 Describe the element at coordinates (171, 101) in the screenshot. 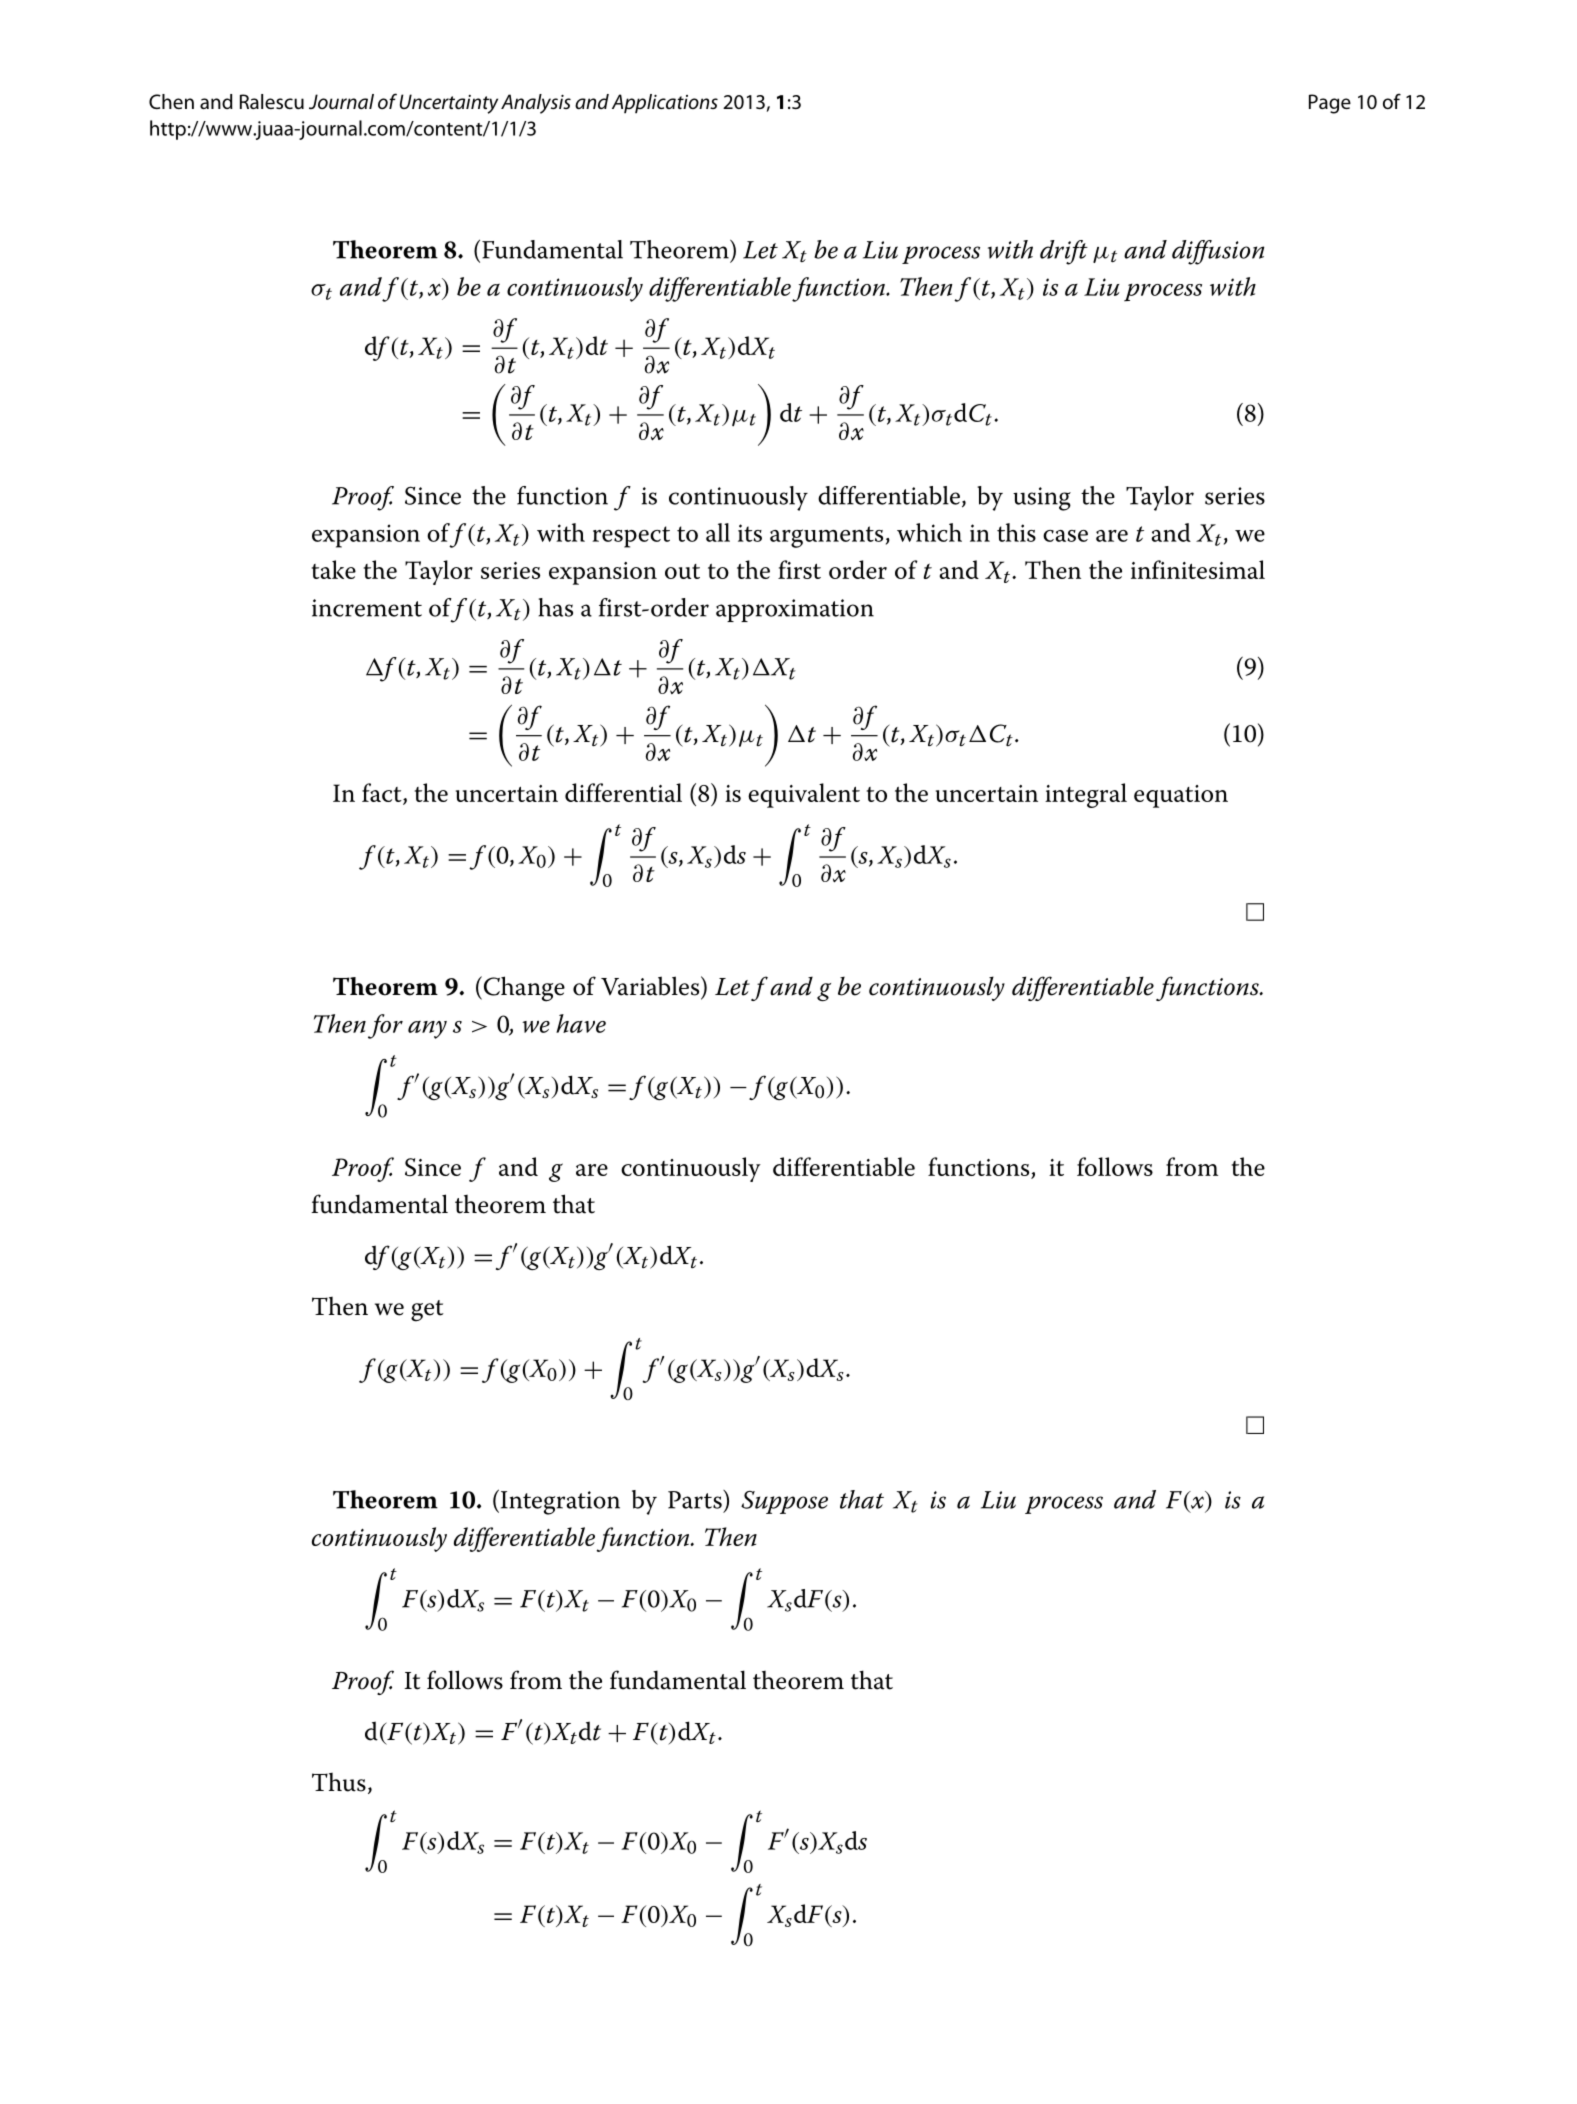

I see `Chen` at that location.
